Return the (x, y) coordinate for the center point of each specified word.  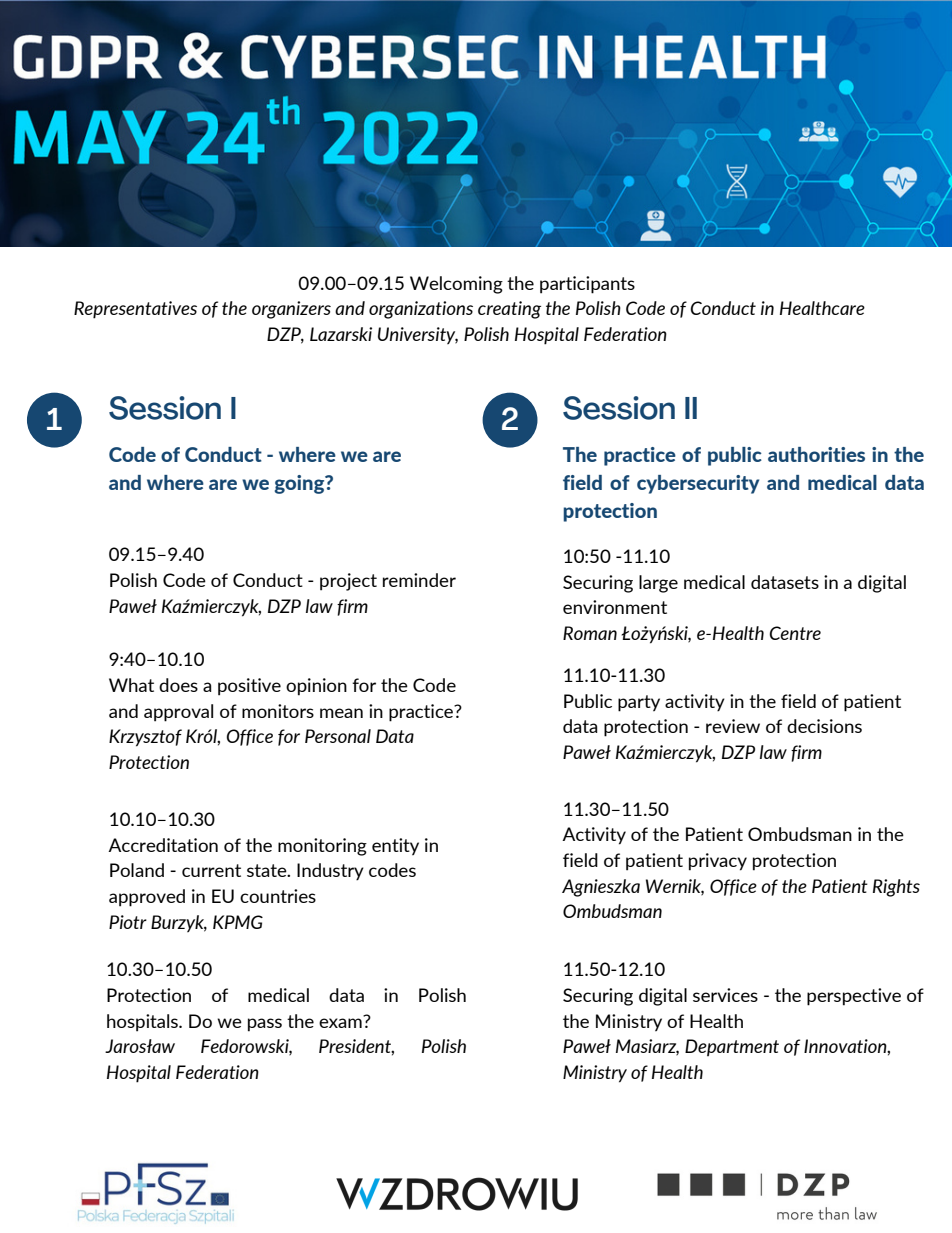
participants (587, 285)
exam (341, 1021)
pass (265, 1025)
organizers (291, 310)
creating (509, 310)
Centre (795, 633)
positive (249, 687)
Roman (590, 633)
